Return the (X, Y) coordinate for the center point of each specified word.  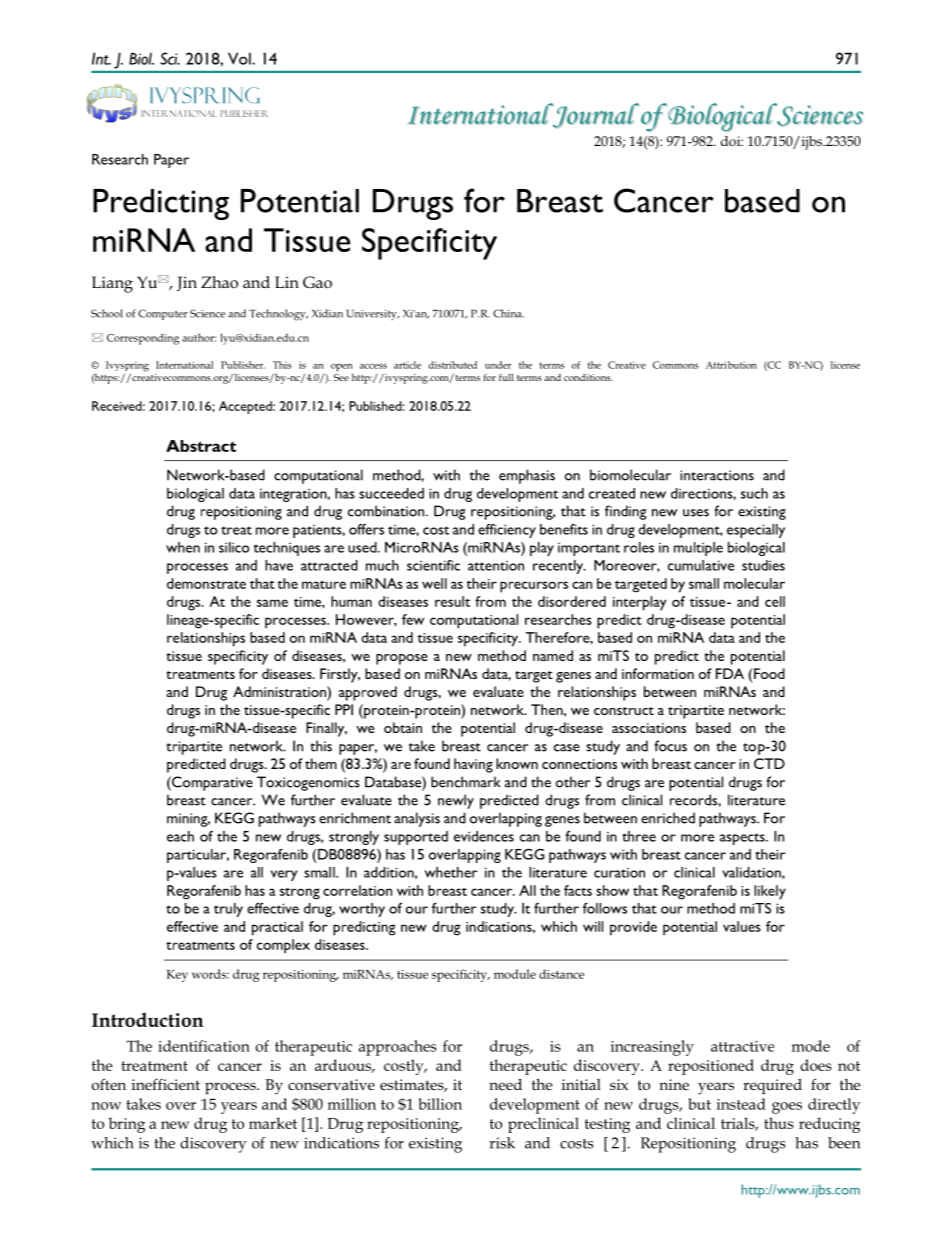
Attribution (731, 365)
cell (775, 601)
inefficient (166, 1084)
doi (732, 141)
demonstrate (206, 583)
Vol (240, 58)
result (452, 601)
